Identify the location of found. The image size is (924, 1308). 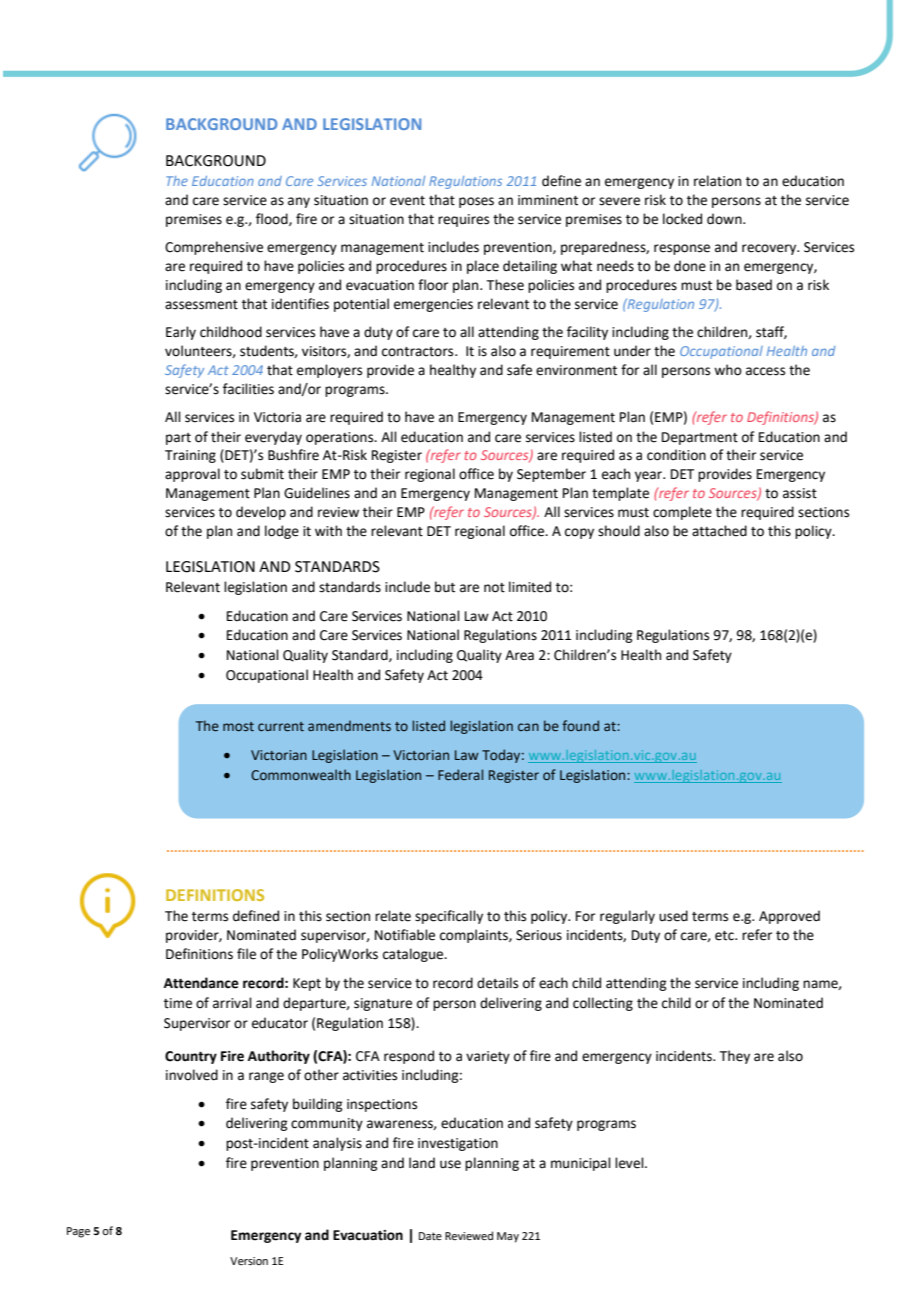
(580, 725).
